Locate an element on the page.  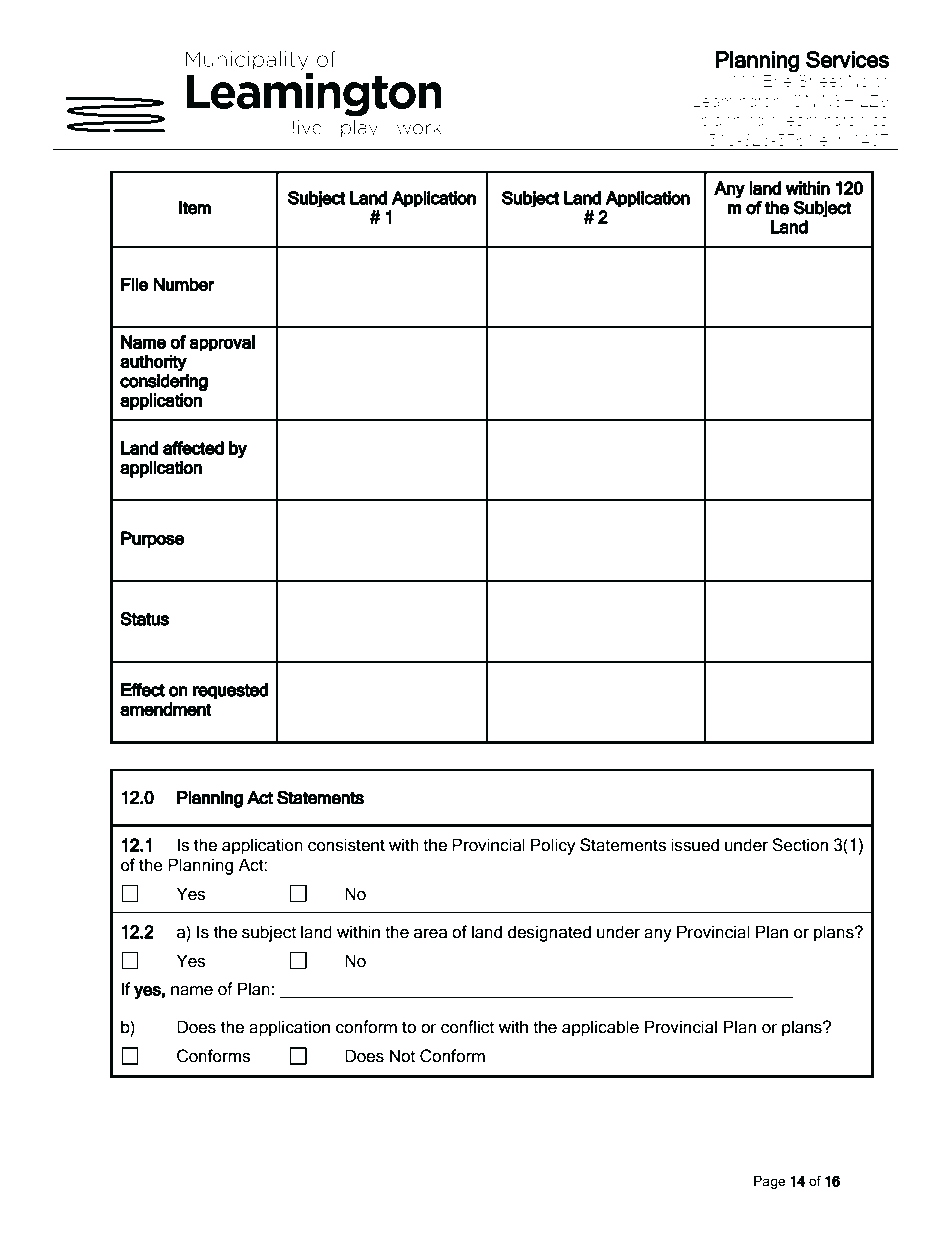
ext is located at coordinates (831, 140).
